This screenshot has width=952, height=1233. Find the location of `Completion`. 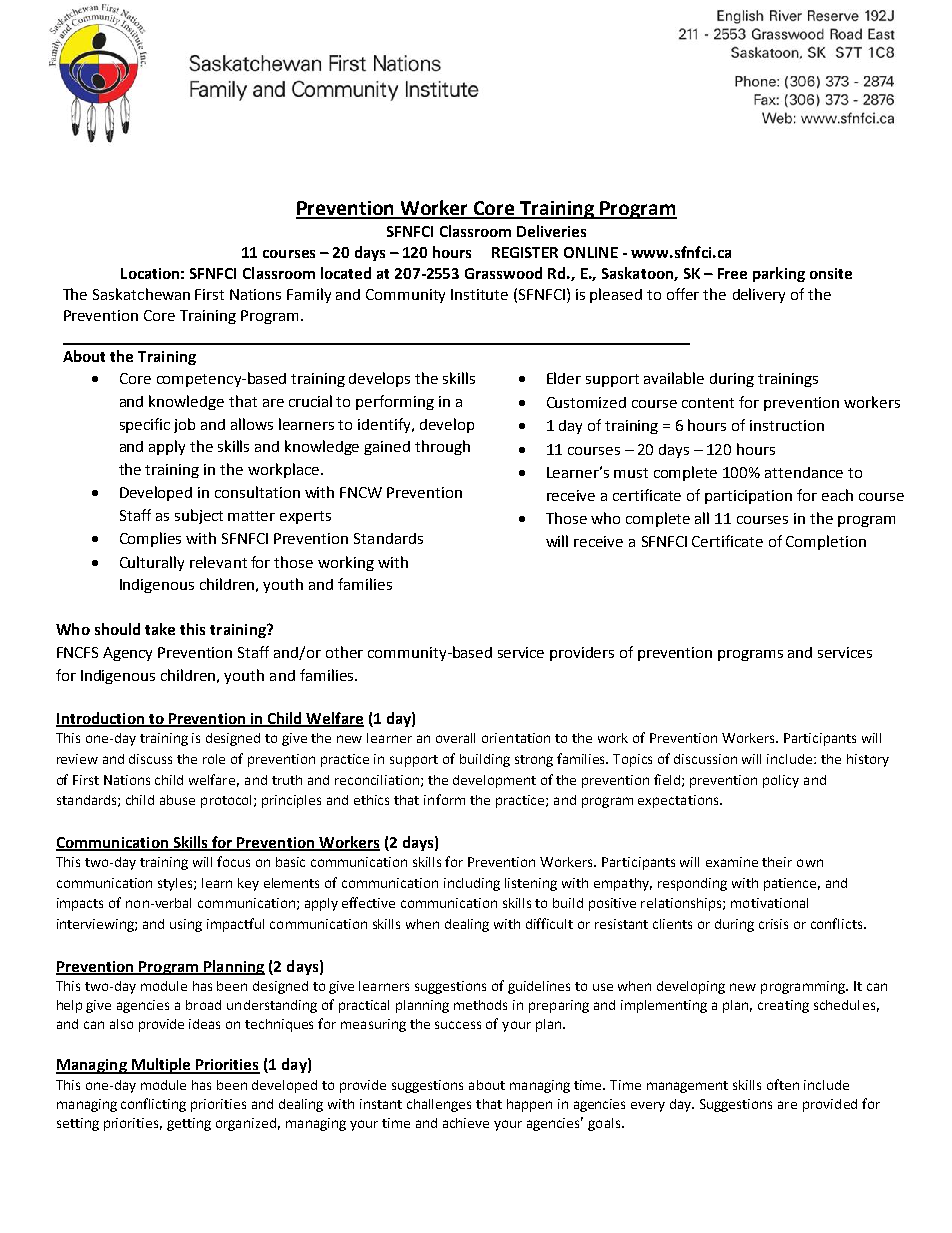

Completion is located at coordinates (826, 542).
